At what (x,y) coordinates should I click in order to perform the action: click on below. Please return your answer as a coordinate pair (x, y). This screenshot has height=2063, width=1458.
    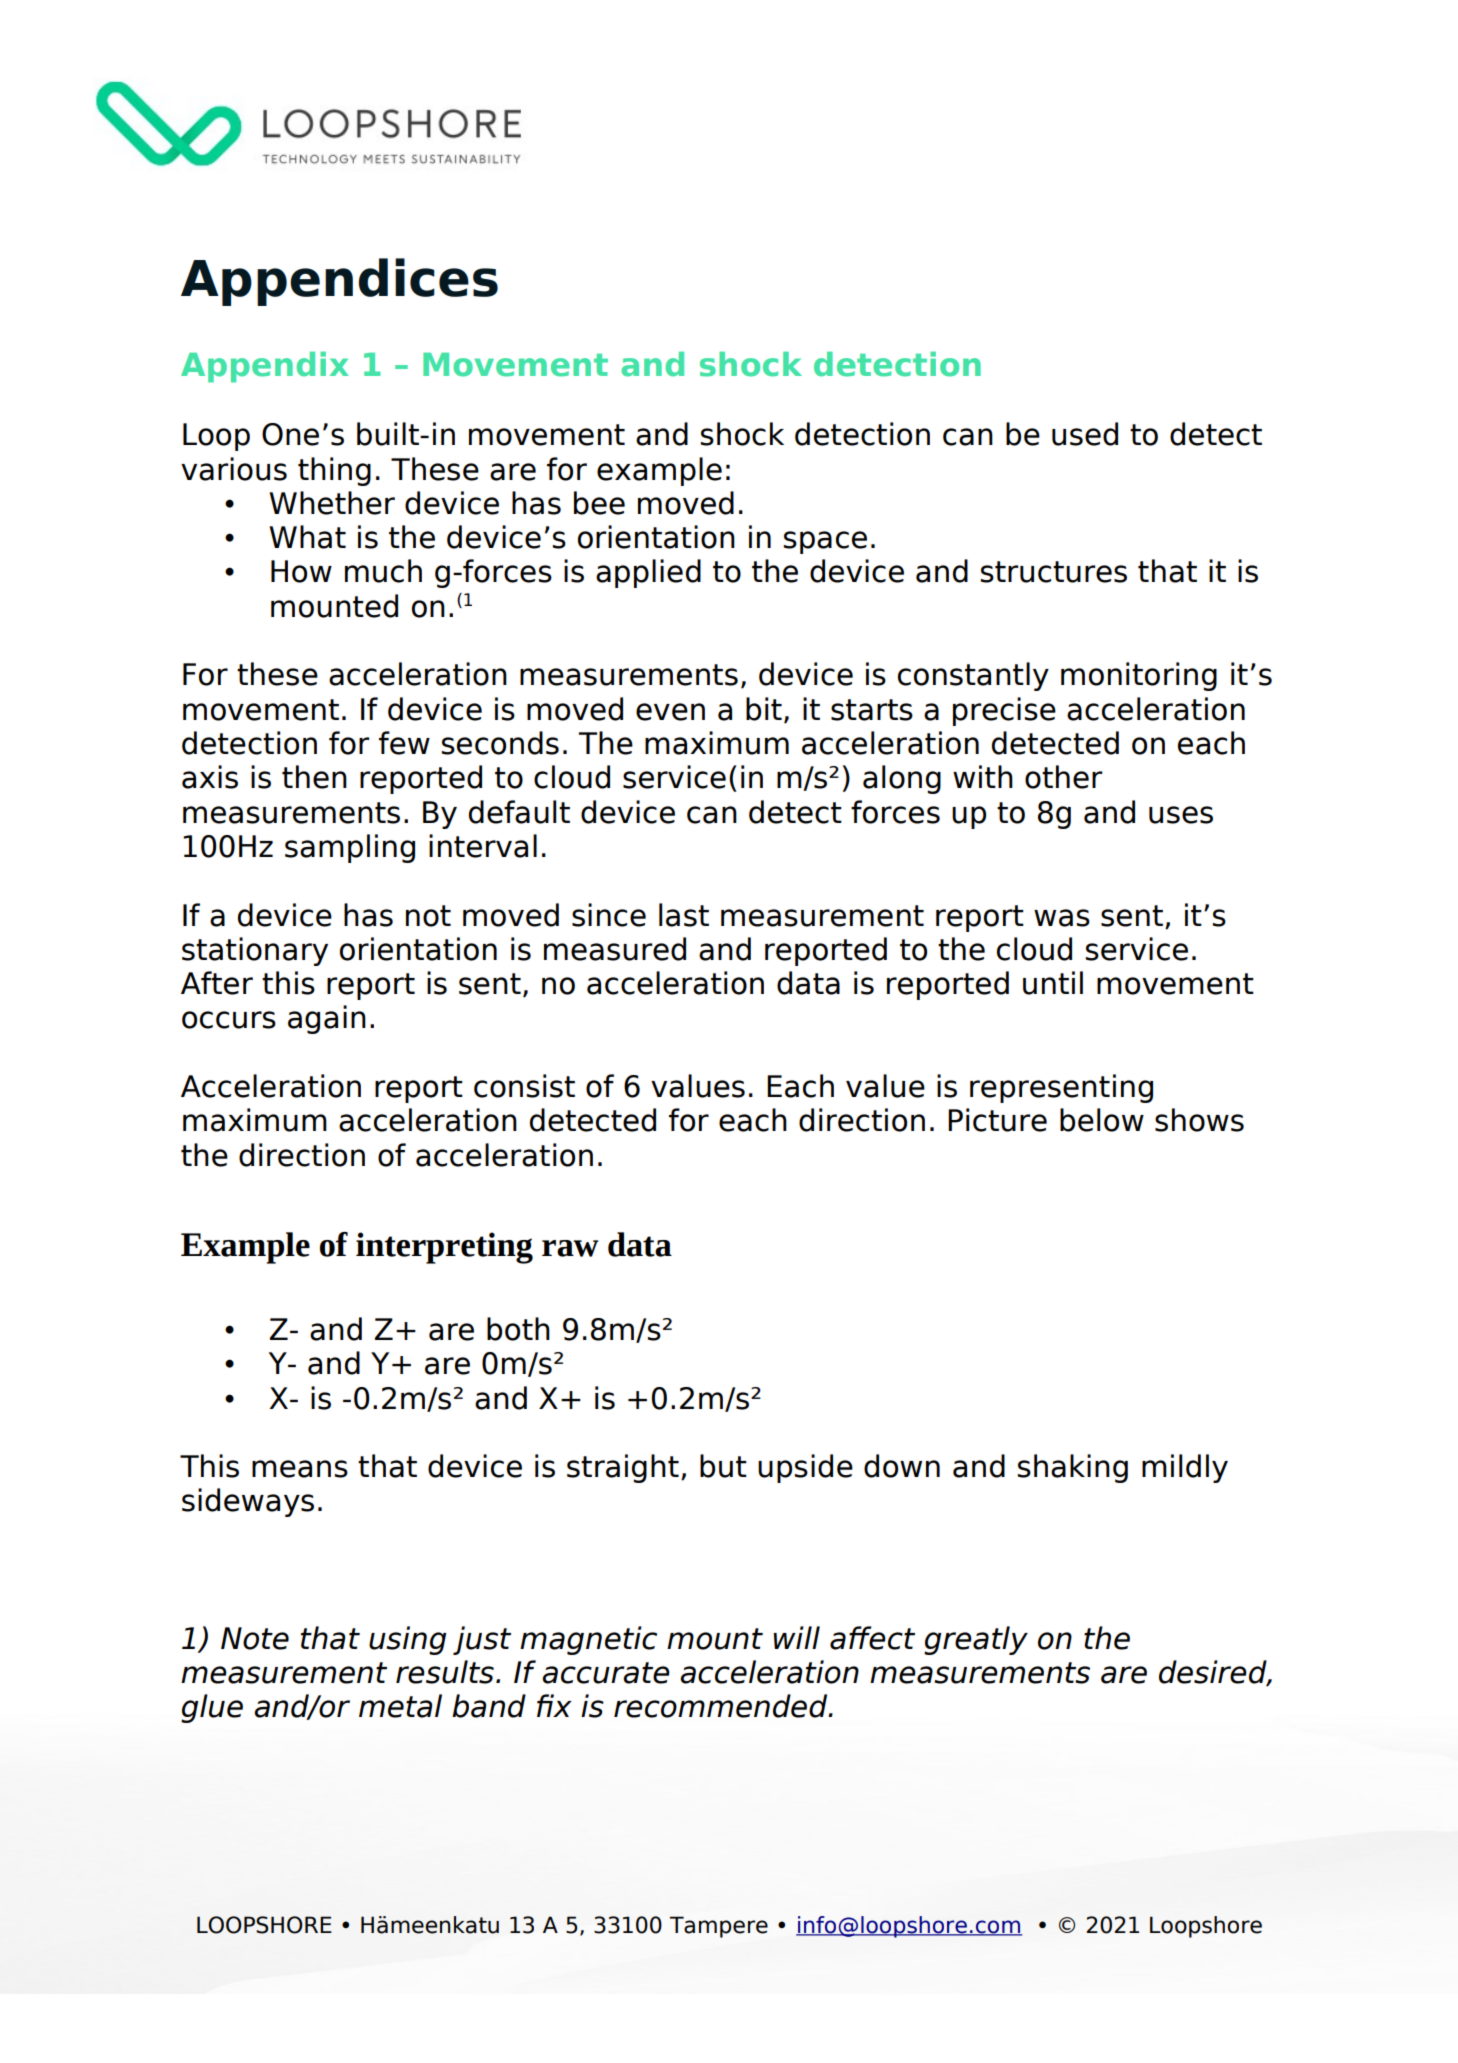
    Looking at the image, I should click on (1102, 1120).
